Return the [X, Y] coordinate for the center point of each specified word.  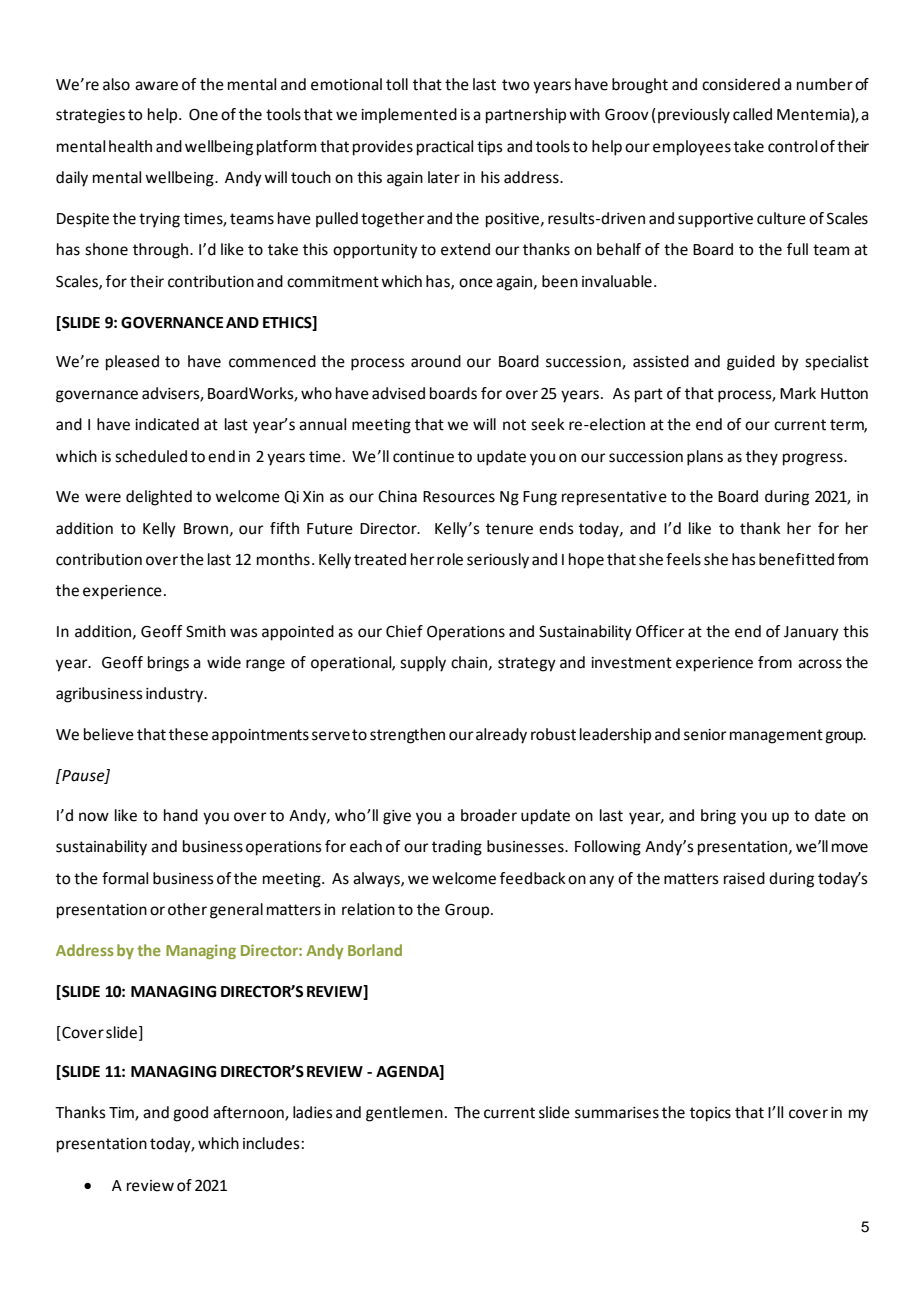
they [762, 458]
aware [156, 86]
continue [423, 457]
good [190, 1114]
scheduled [151, 456]
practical [445, 148]
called [752, 114]
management [776, 736]
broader [489, 815]
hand [181, 815]
